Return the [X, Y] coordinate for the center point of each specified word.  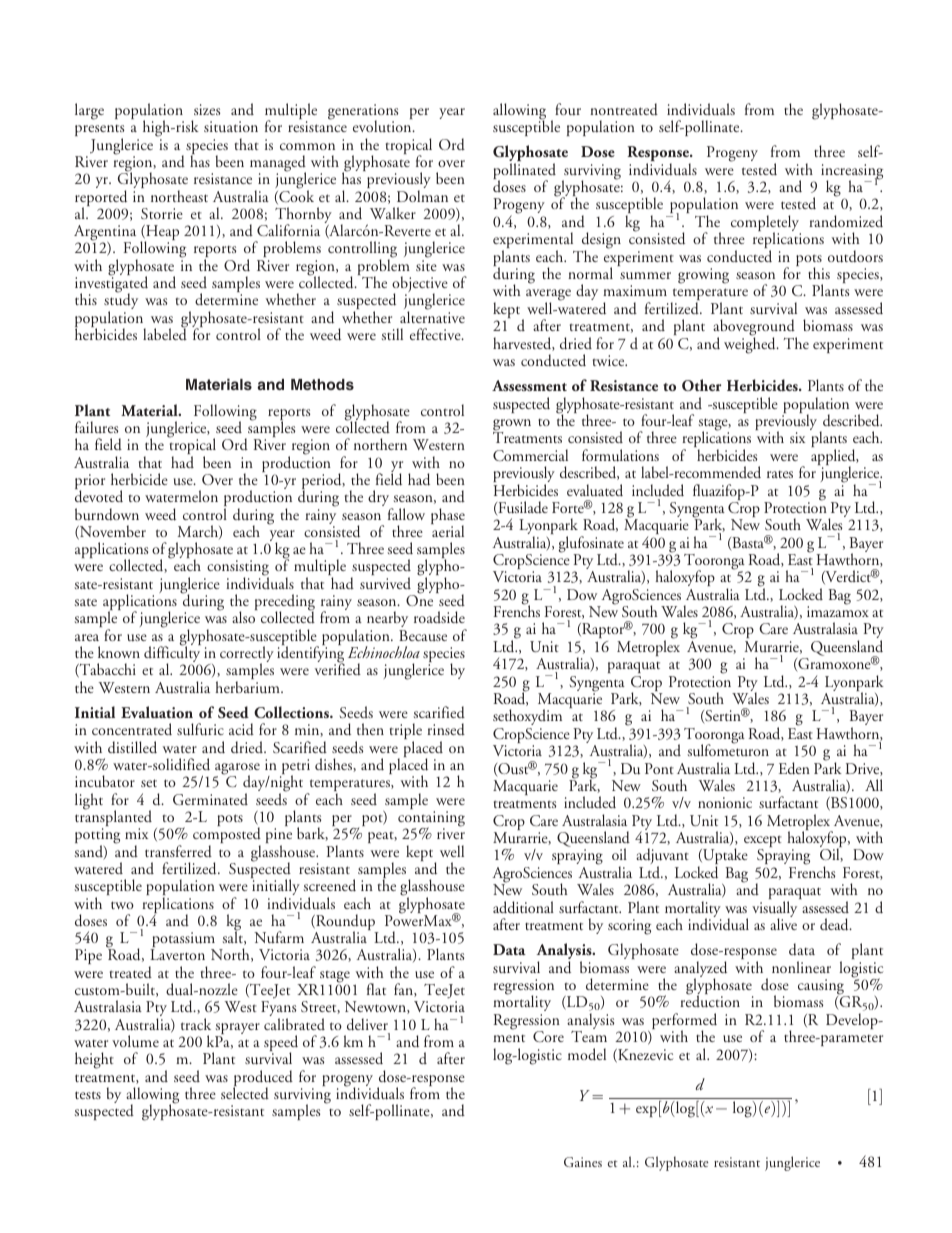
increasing [852, 173]
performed [684, 1022]
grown [512, 426]
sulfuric [200, 729]
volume [135, 1041]
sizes [207, 109]
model [587, 1054]
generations [363, 113]
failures [96, 427]
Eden [794, 768]
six [797, 437]
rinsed [446, 729]
